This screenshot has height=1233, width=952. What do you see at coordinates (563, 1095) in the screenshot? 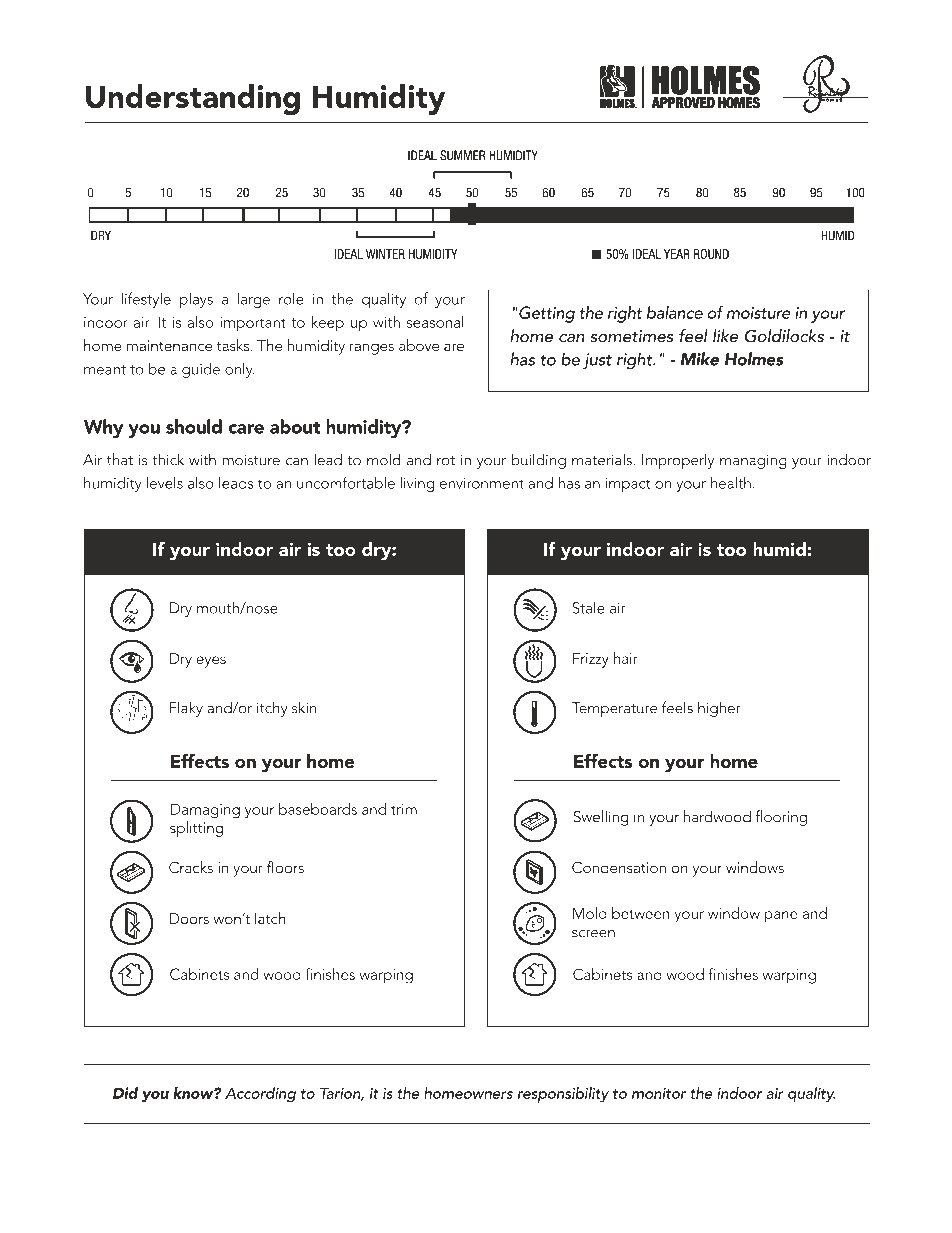
I see `responsibility` at bounding box center [563, 1095].
